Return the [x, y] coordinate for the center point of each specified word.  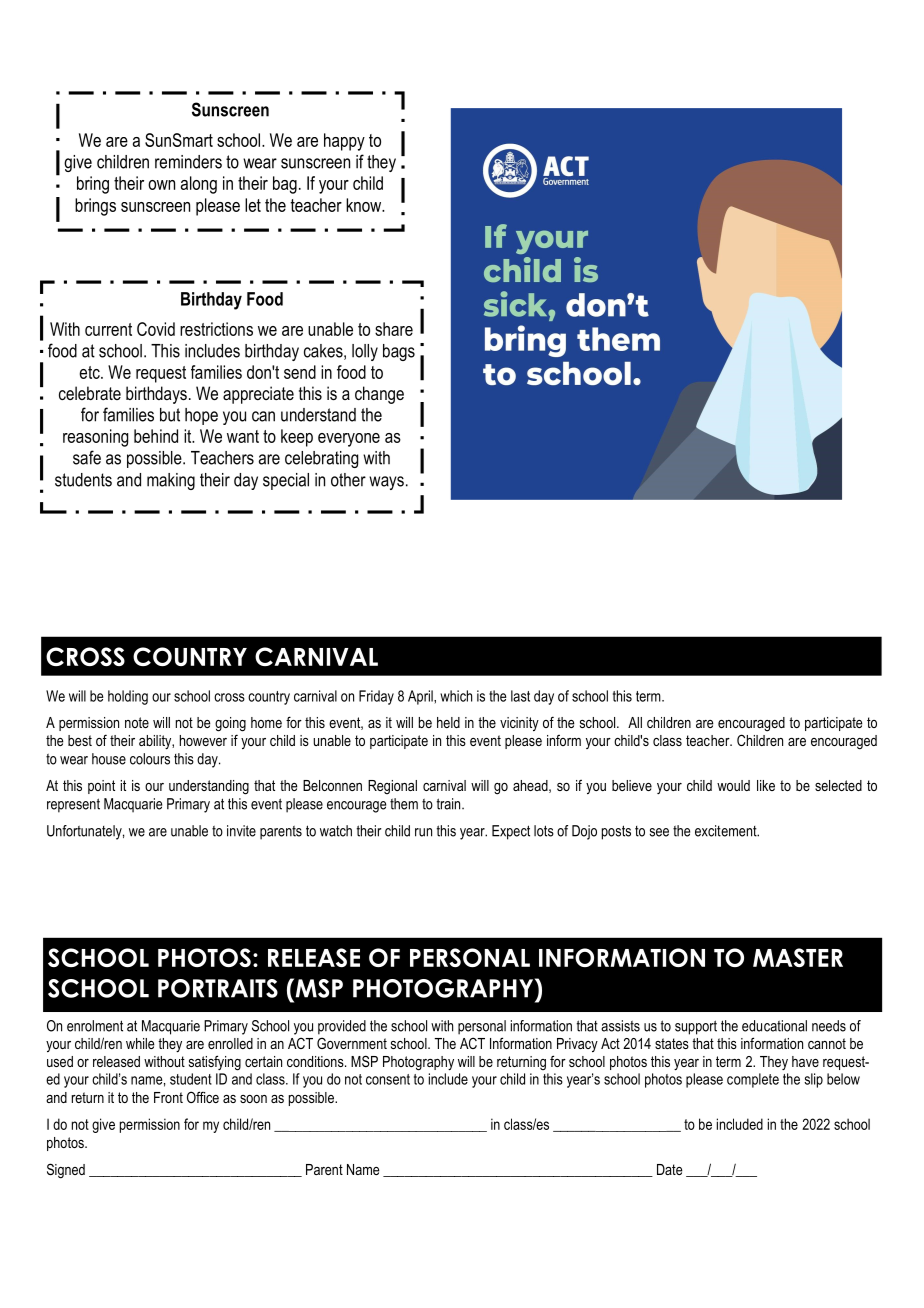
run [423, 832]
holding [128, 697]
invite [241, 831]
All [635, 722]
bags [399, 352]
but [170, 415]
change [379, 395]
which [456, 696]
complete [753, 1080]
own [161, 185]
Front [168, 1097]
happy [344, 142]
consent [388, 1079]
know [365, 205]
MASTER [798, 957]
